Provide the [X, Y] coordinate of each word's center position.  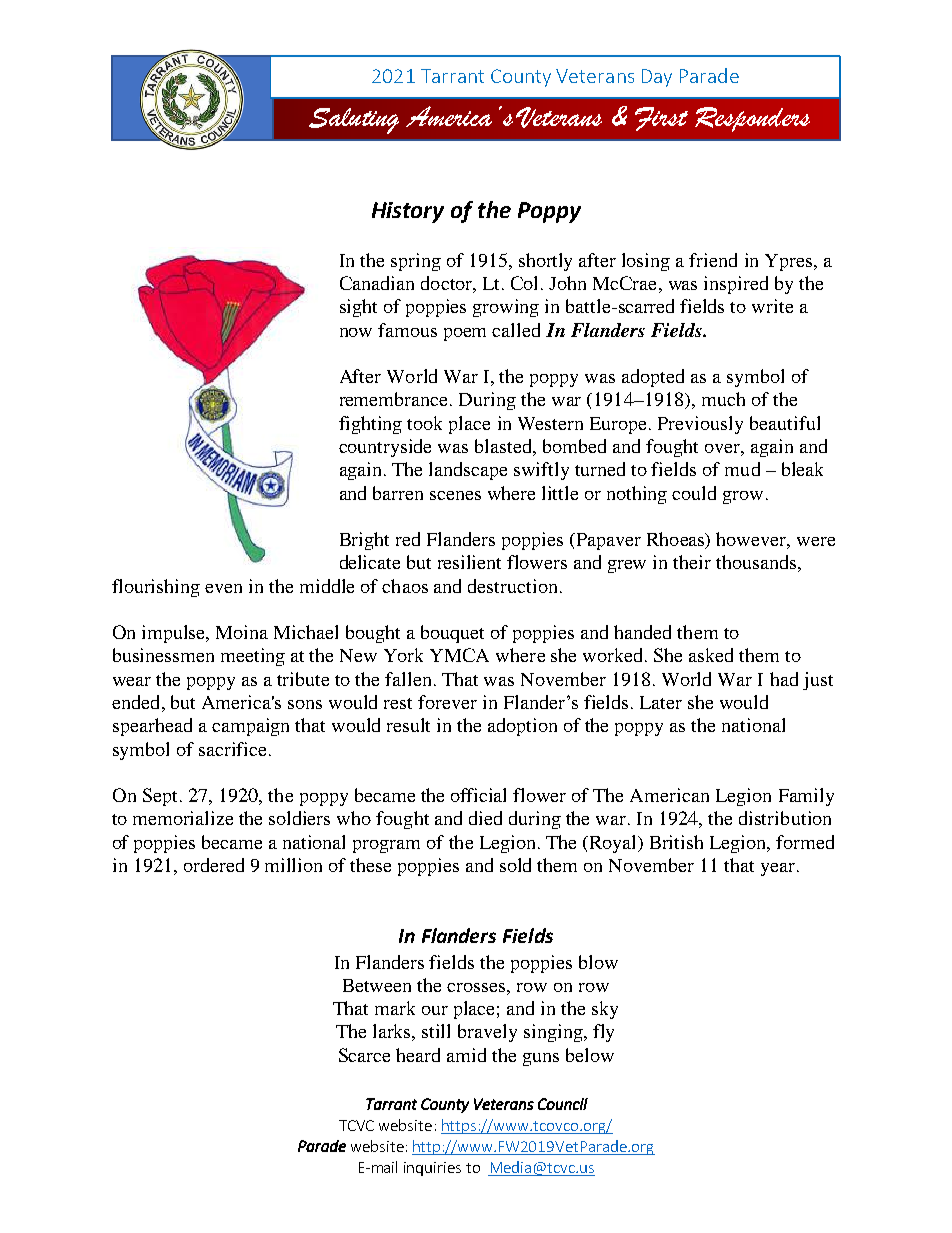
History [408, 212]
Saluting [354, 121]
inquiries [432, 1169]
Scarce [364, 1055]
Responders [752, 119]
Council [563, 1104]
